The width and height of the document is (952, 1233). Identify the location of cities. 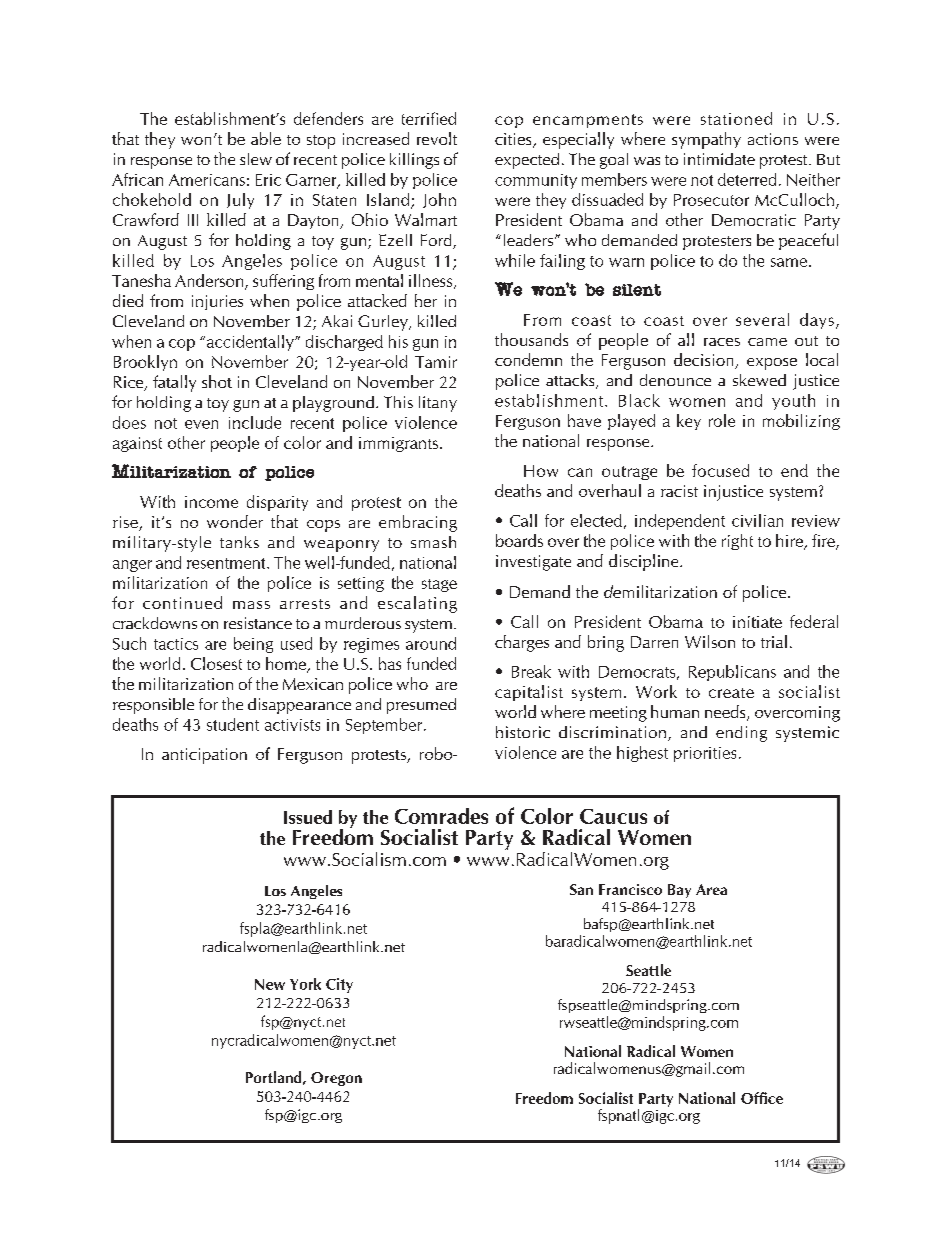
(514, 140).
